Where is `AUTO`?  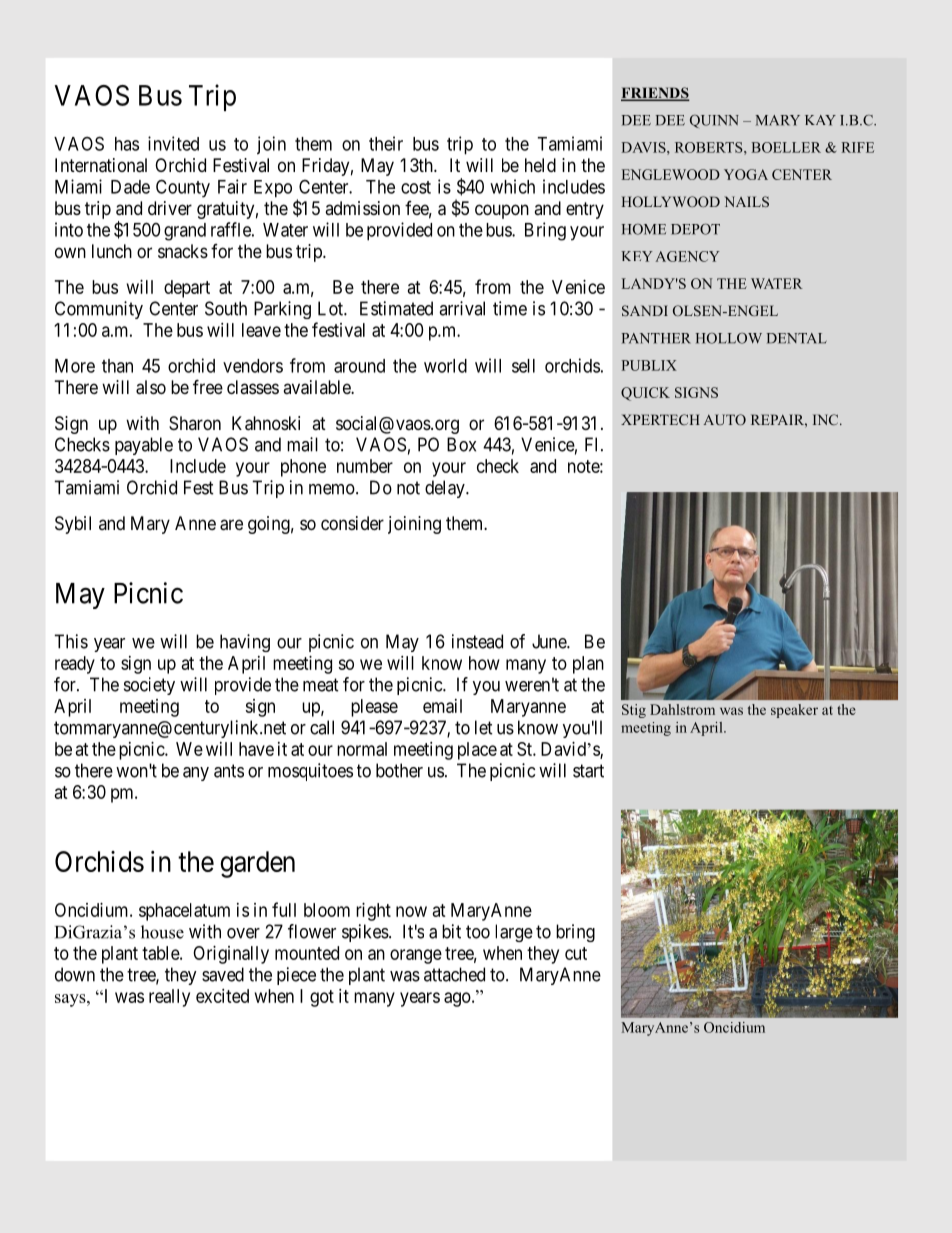 AUTO is located at coordinates (724, 419).
